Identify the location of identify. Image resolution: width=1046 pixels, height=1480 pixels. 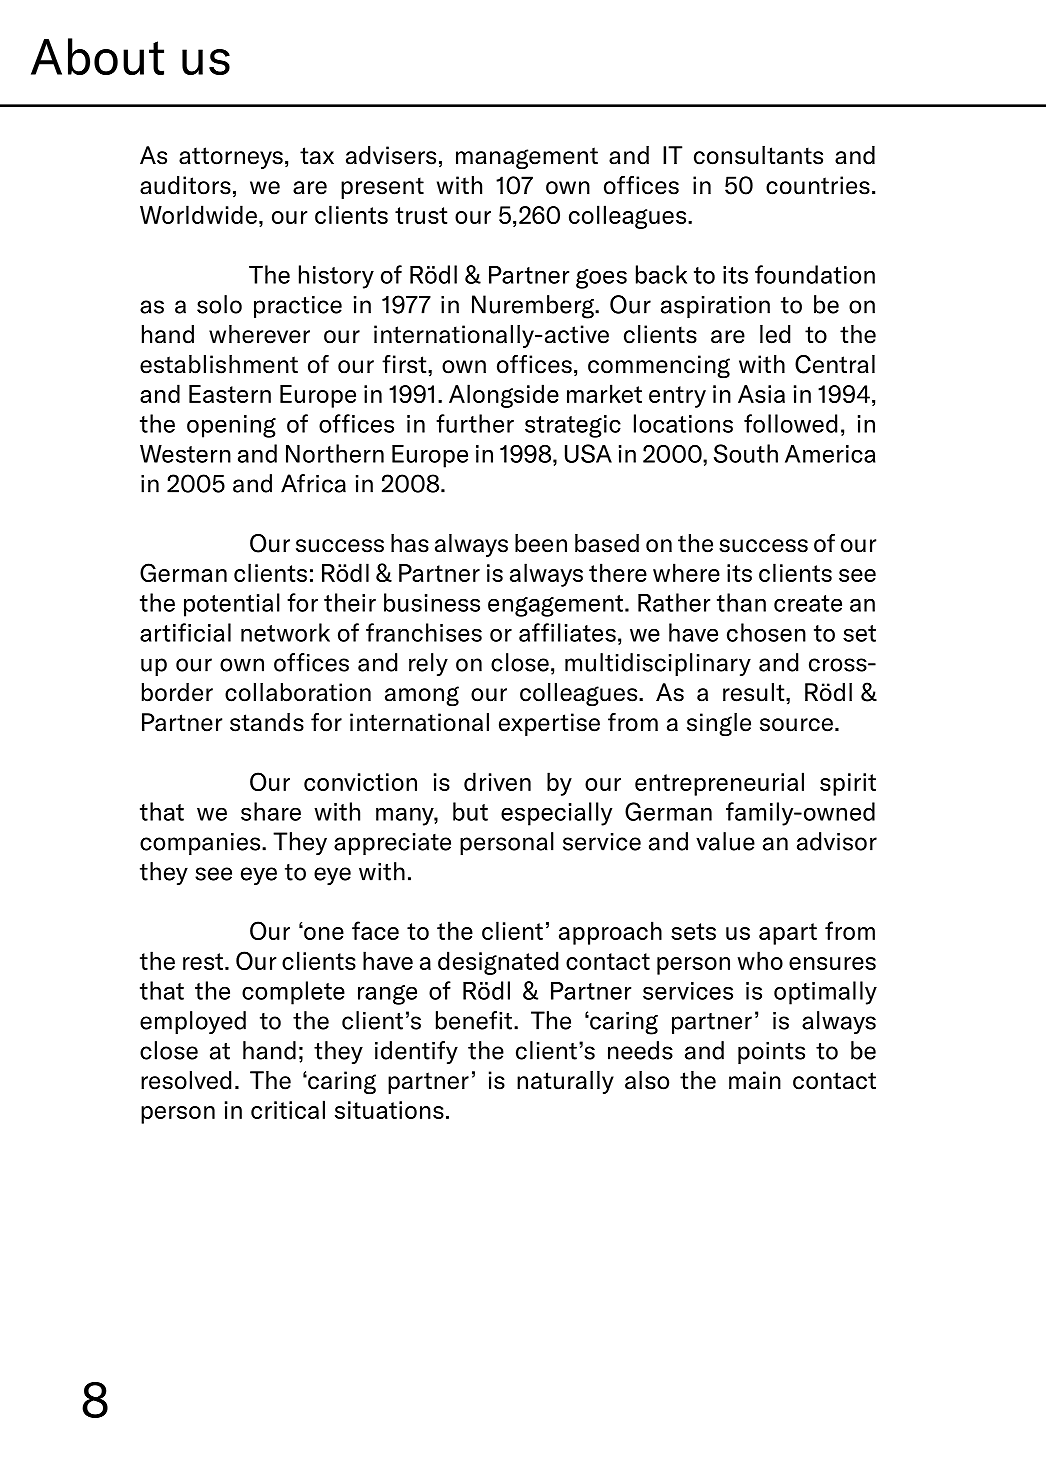
(416, 1052).
